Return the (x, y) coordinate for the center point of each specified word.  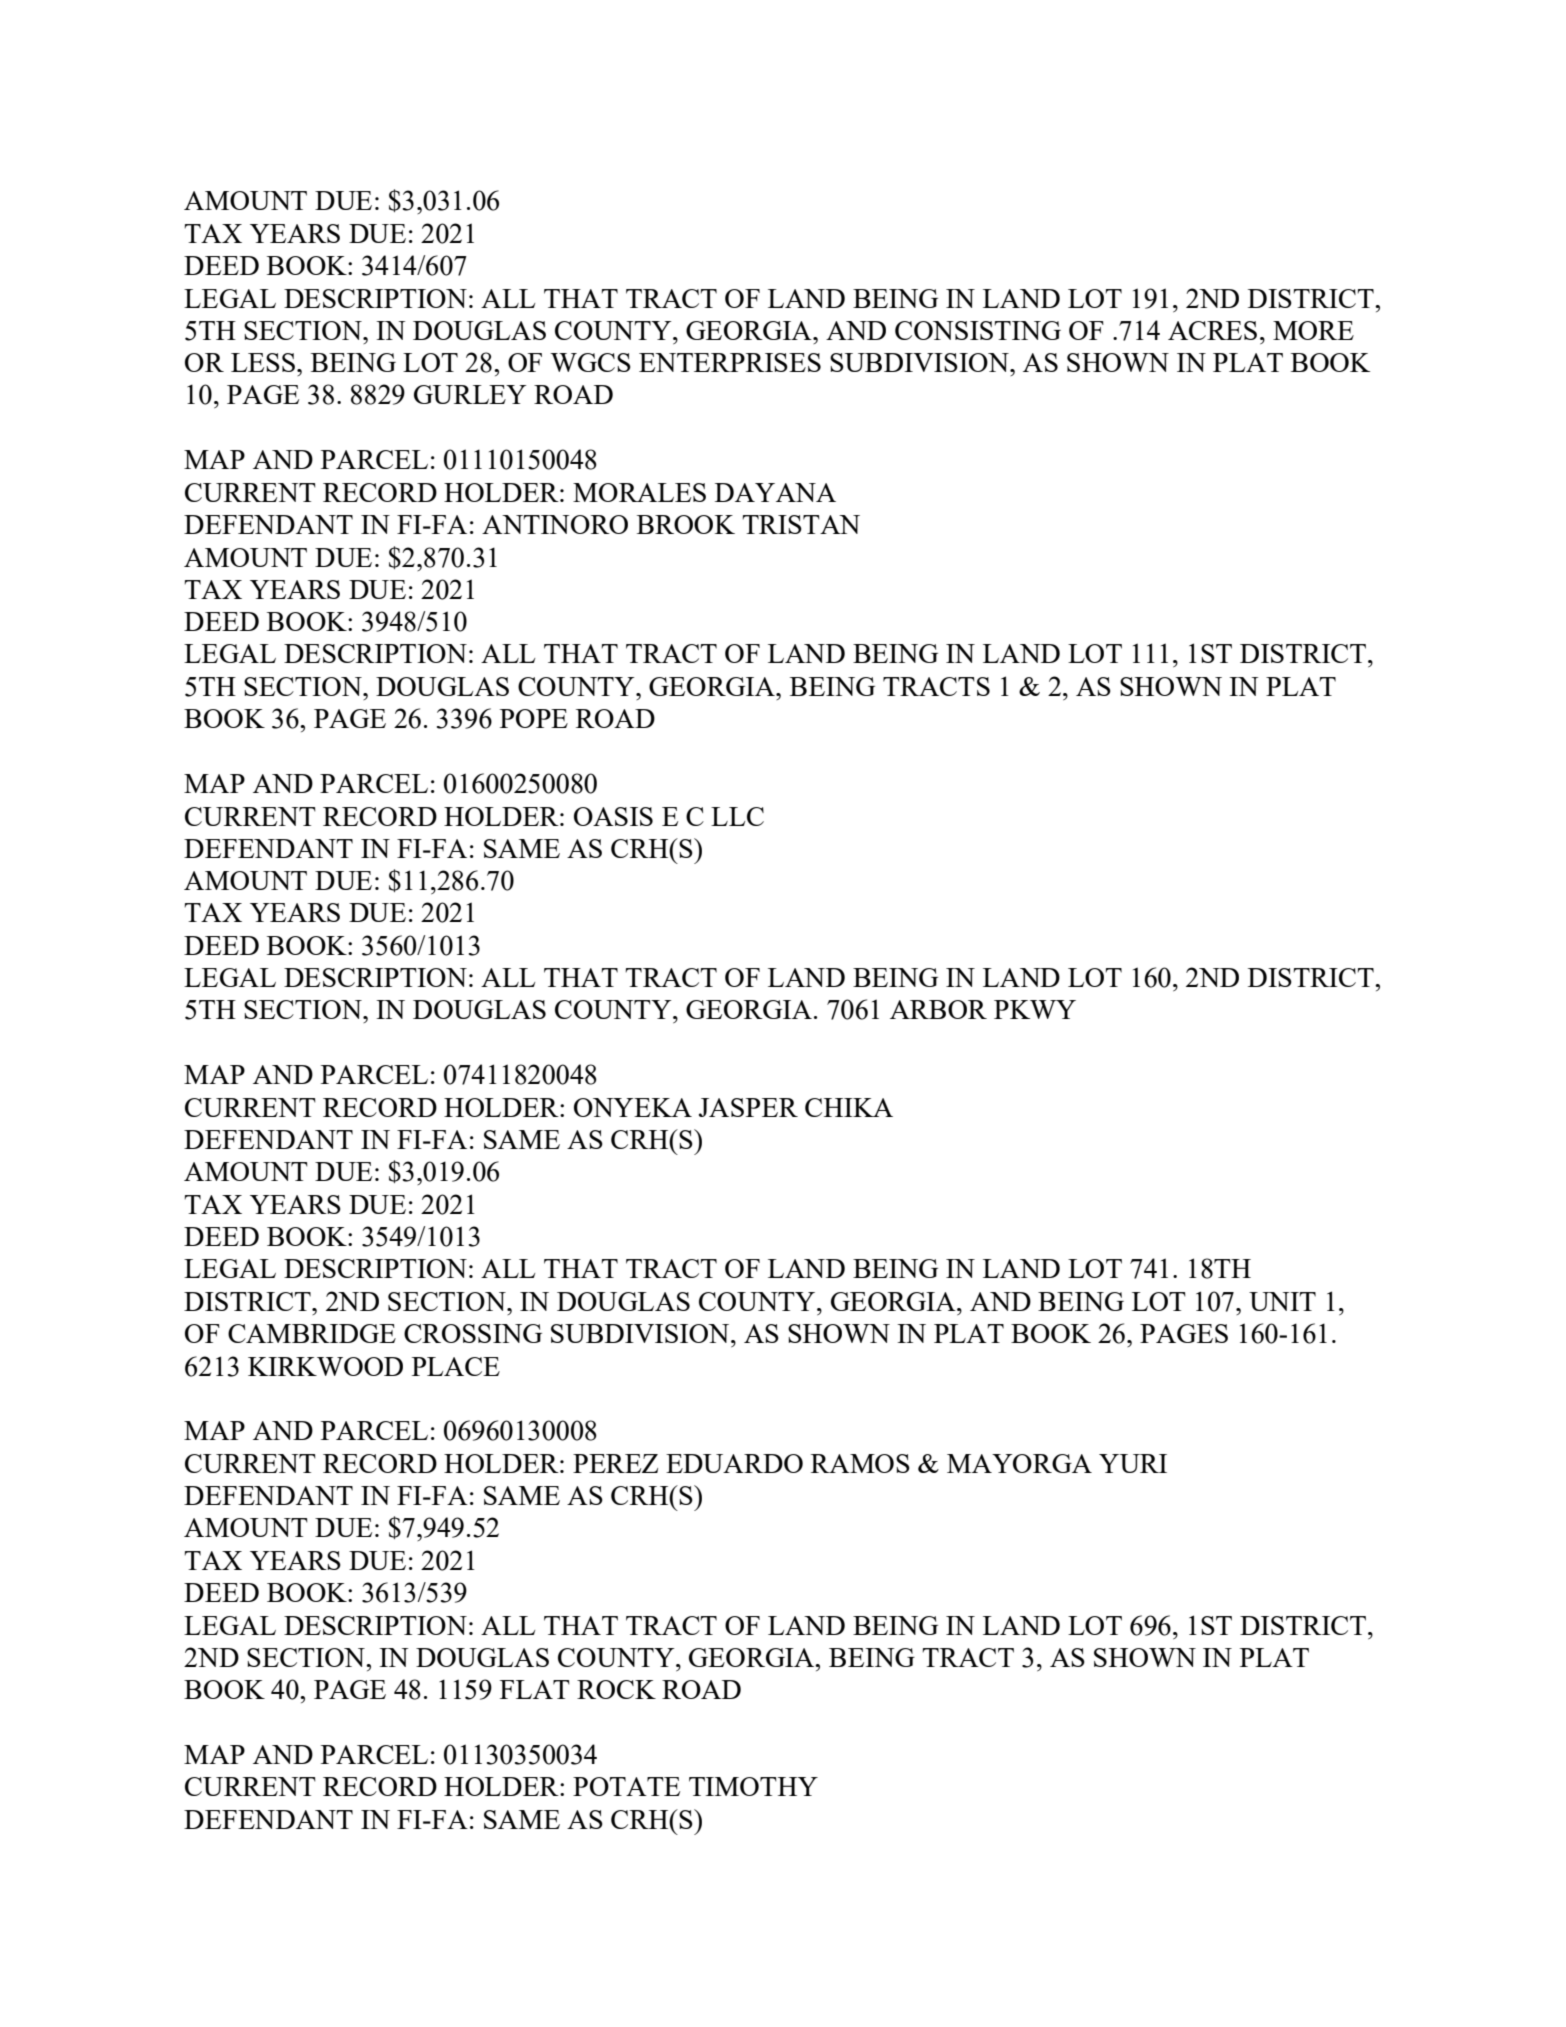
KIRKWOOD (325, 1366)
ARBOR (938, 1009)
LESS (264, 362)
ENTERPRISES (730, 362)
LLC (737, 816)
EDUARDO (734, 1463)
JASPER (748, 1107)
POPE (534, 718)
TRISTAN (801, 524)
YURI (1133, 1463)
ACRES (1212, 330)
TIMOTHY (753, 1786)
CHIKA (849, 1107)
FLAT (535, 1689)
